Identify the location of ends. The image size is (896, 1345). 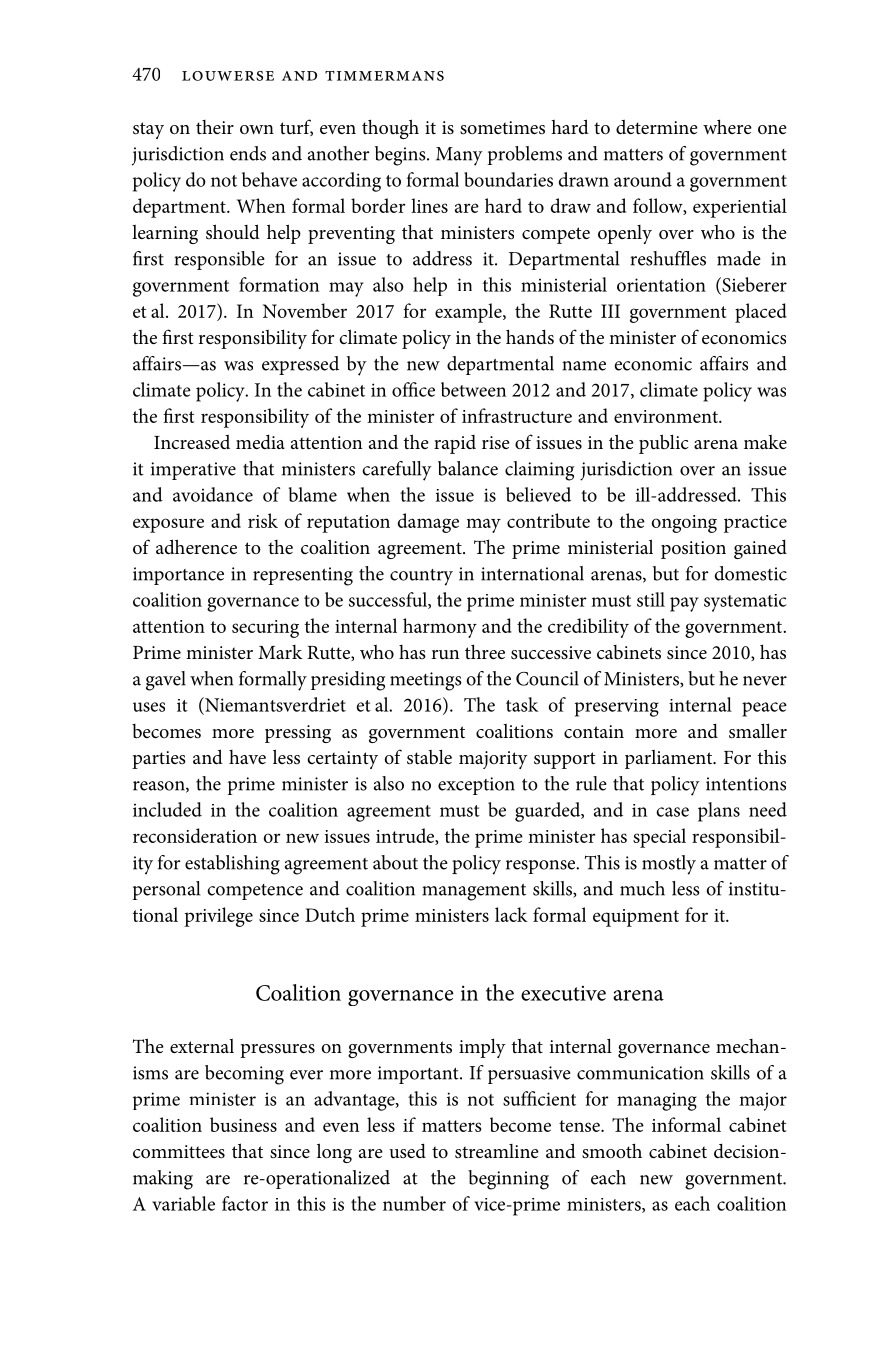
(248, 153).
